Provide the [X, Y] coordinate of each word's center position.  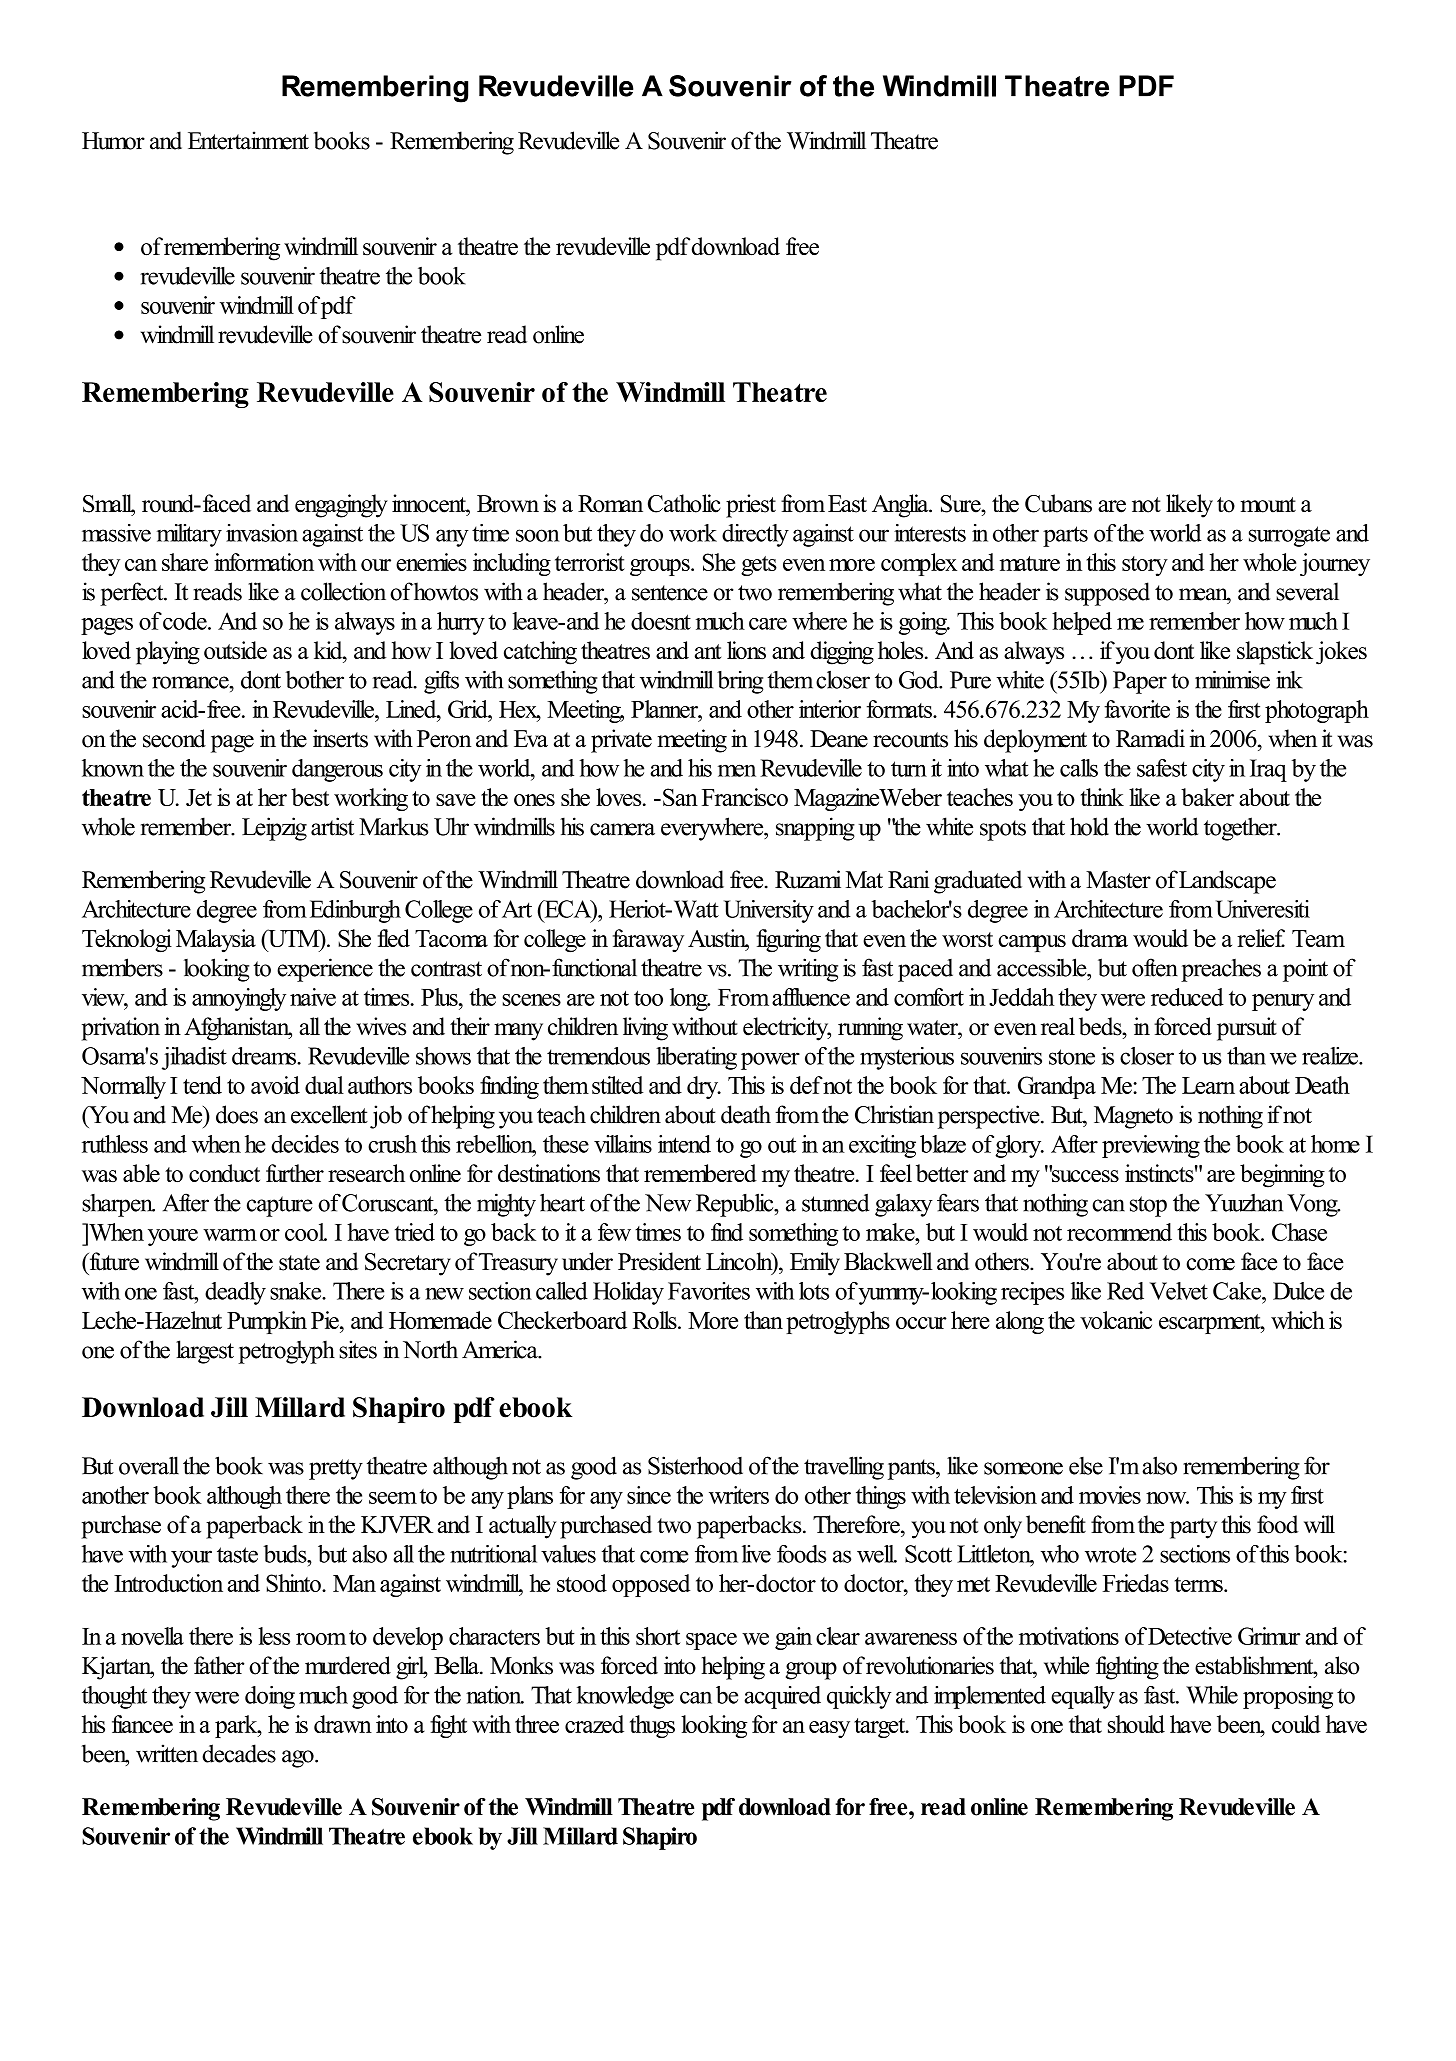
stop [1148, 1206]
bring [740, 682]
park [237, 1726]
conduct [224, 1173]
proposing [1288, 1697]
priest [751, 506]
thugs [652, 1726]
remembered [700, 1173]
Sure [961, 504]
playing [168, 653]
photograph [1317, 711]
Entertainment [248, 140]
